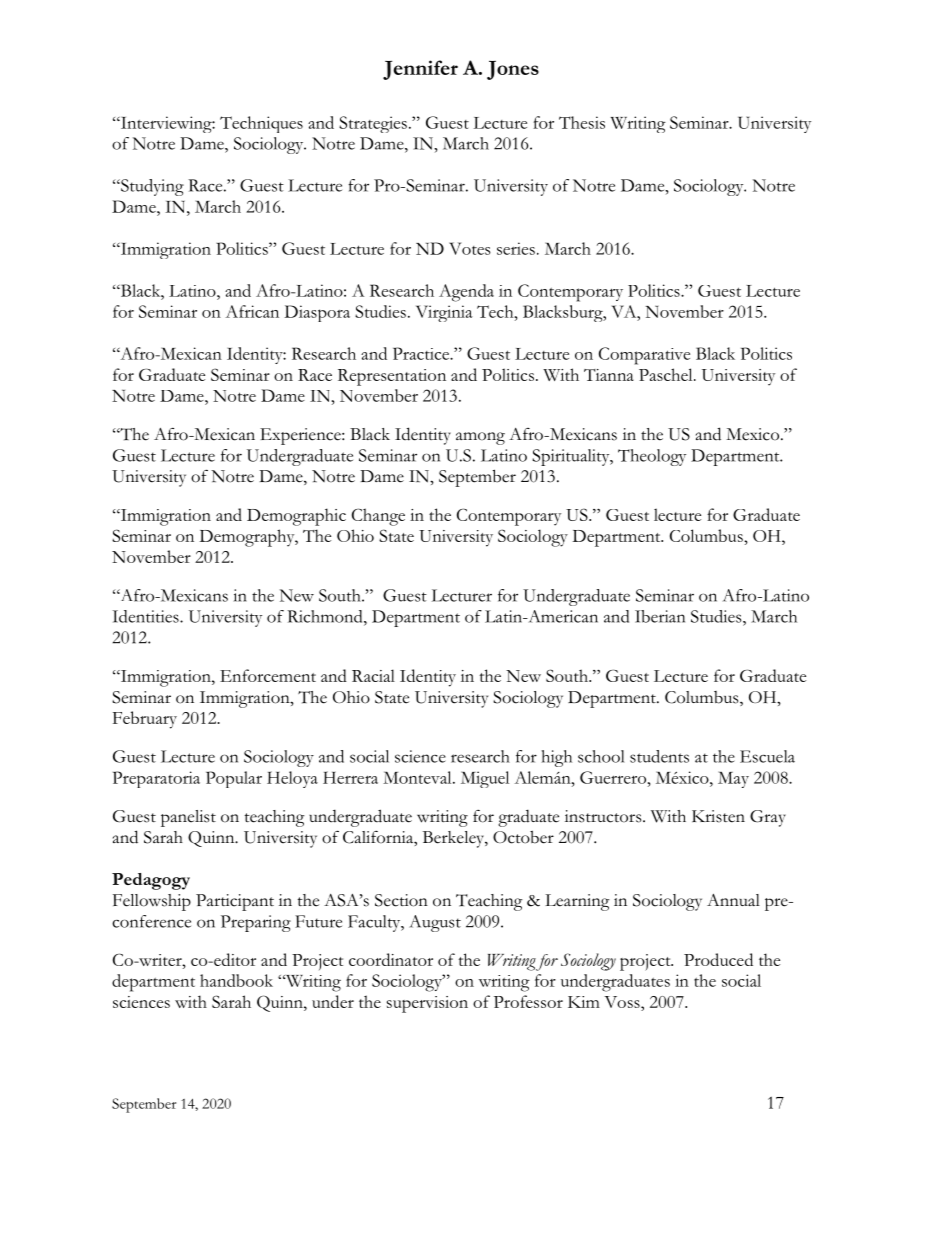  I want to click on Kristen, so click(718, 816).
